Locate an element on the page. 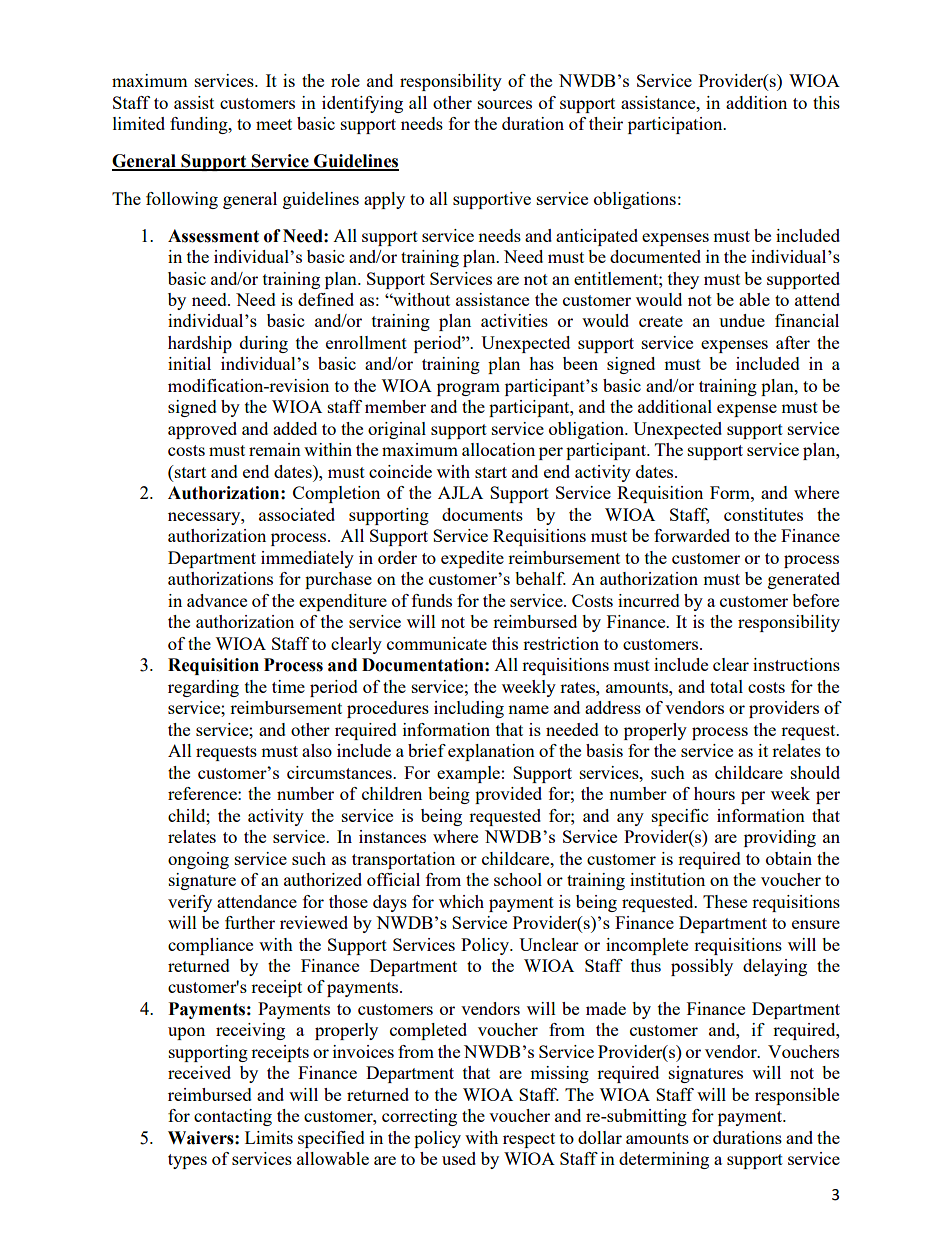  communicate is located at coordinates (437, 643).
